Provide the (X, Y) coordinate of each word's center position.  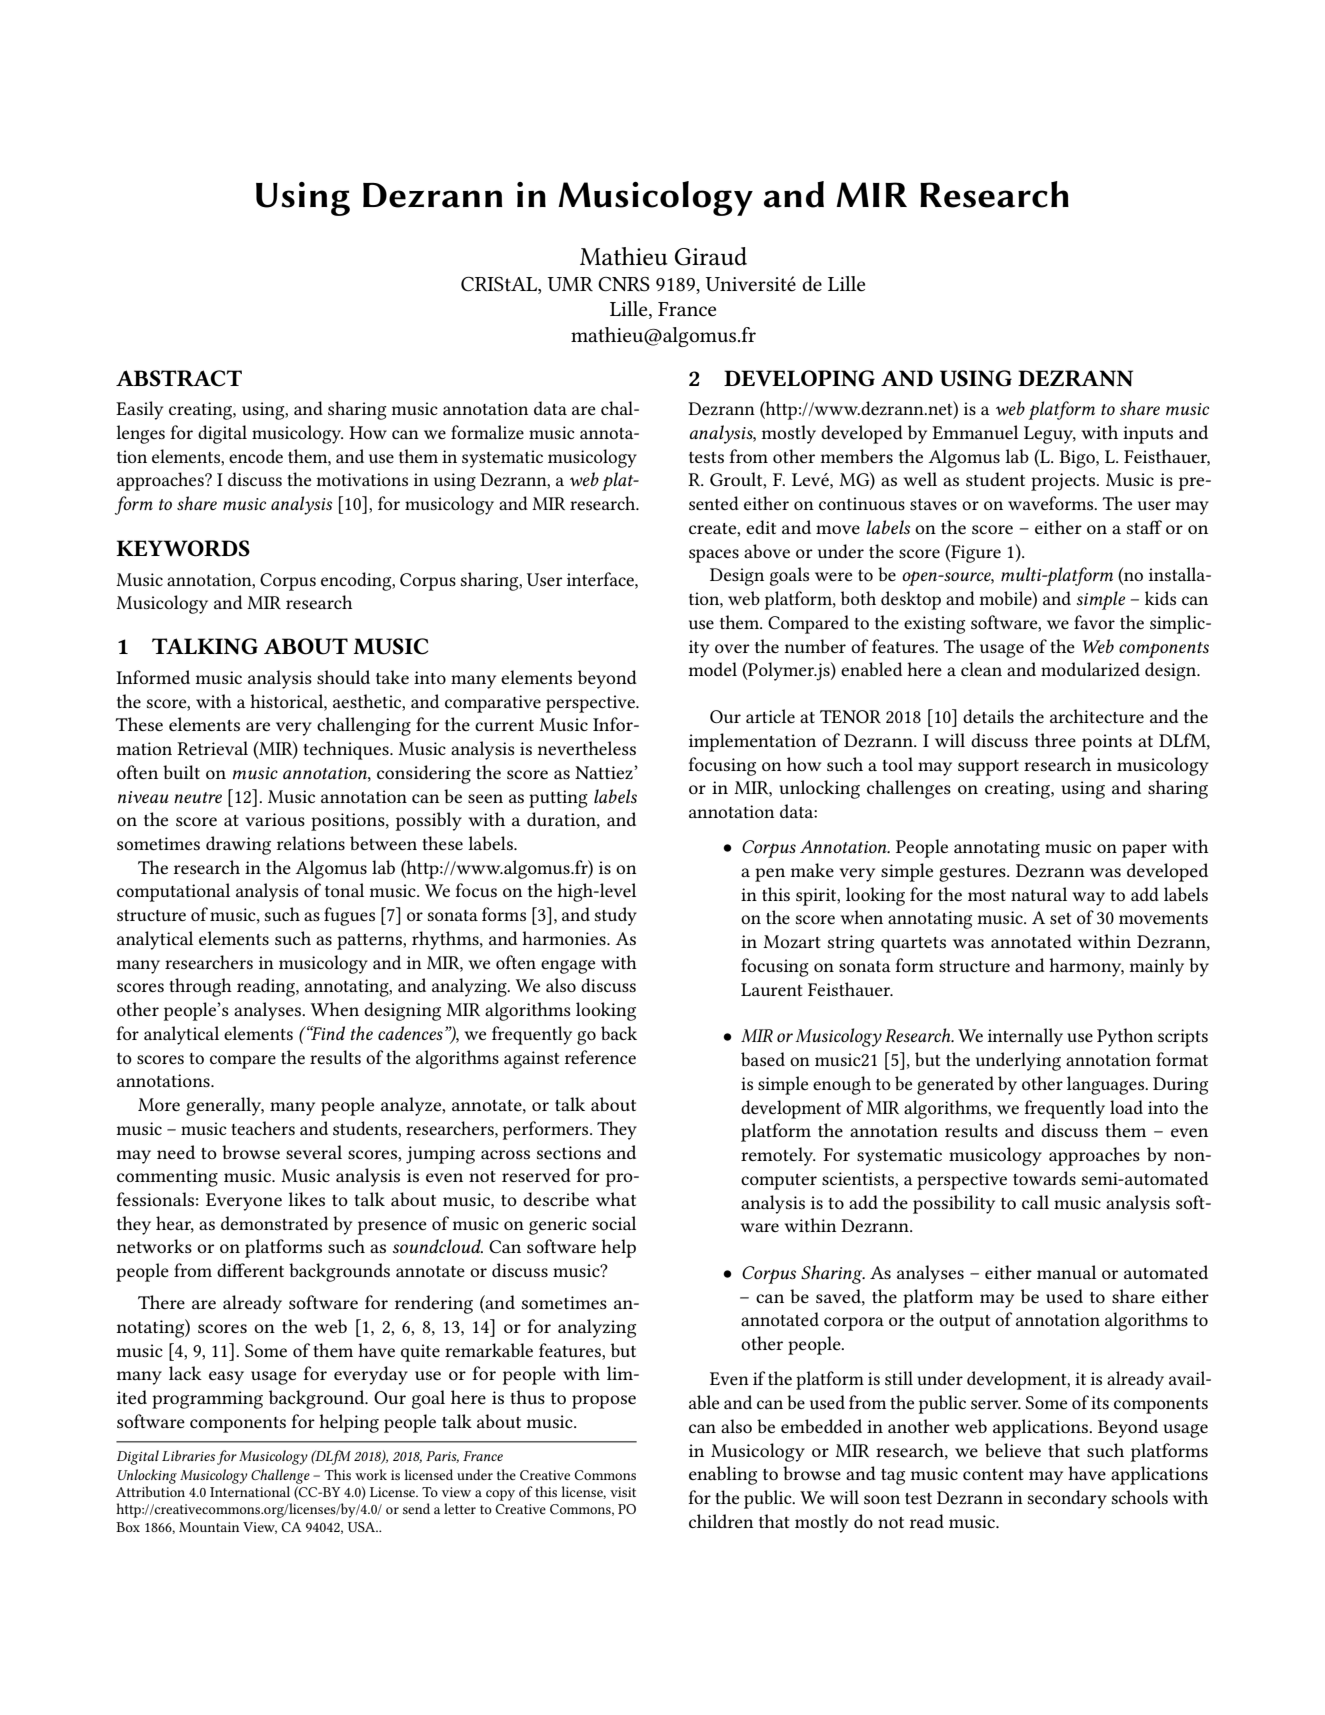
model (713, 669)
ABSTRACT (179, 378)
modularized (1090, 669)
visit (623, 1492)
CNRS (624, 284)
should (343, 677)
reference (600, 1057)
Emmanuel (975, 432)
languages (1106, 1085)
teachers (263, 1128)
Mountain (209, 1527)
